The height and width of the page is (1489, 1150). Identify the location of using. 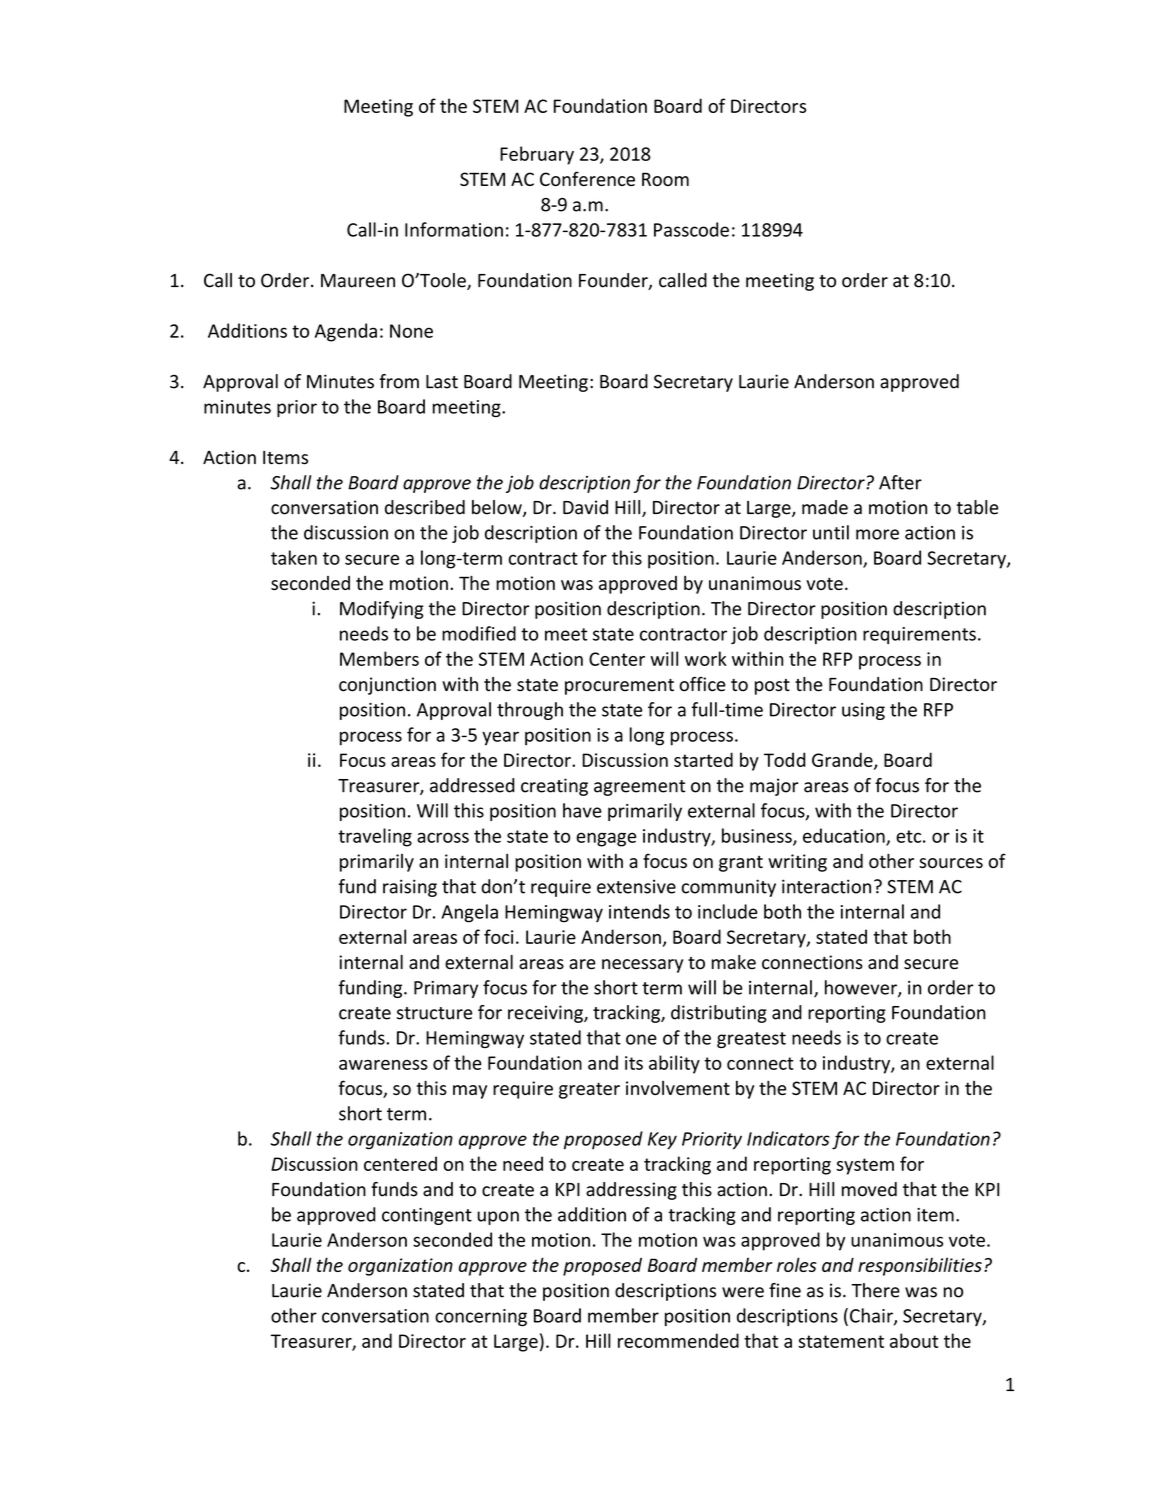
(863, 711).
